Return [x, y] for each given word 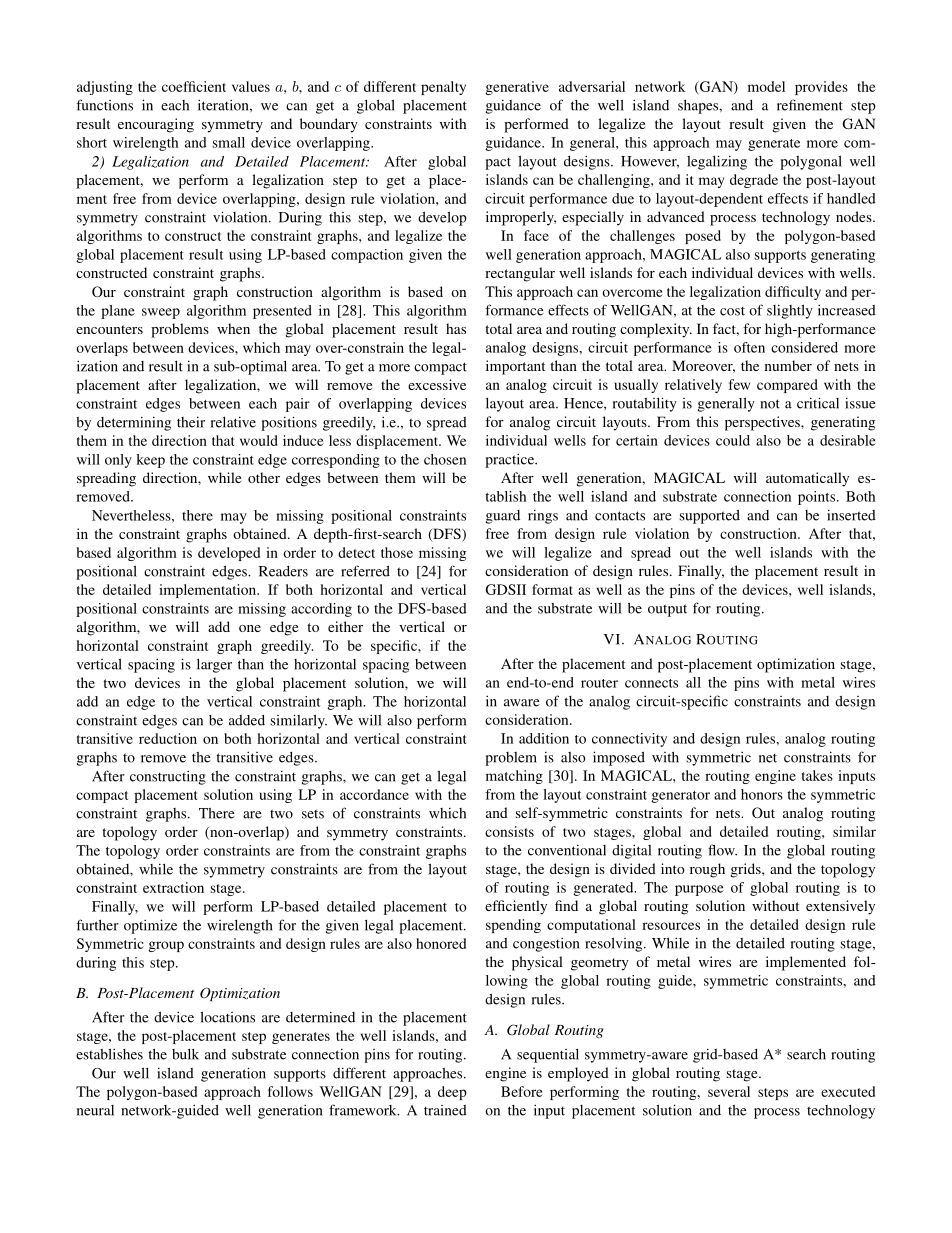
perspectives [763, 423]
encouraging [156, 125]
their [191, 422]
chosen [445, 459]
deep [452, 1093]
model [766, 86]
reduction [168, 738]
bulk [185, 1054]
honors [762, 794]
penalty [443, 88]
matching [514, 777]
